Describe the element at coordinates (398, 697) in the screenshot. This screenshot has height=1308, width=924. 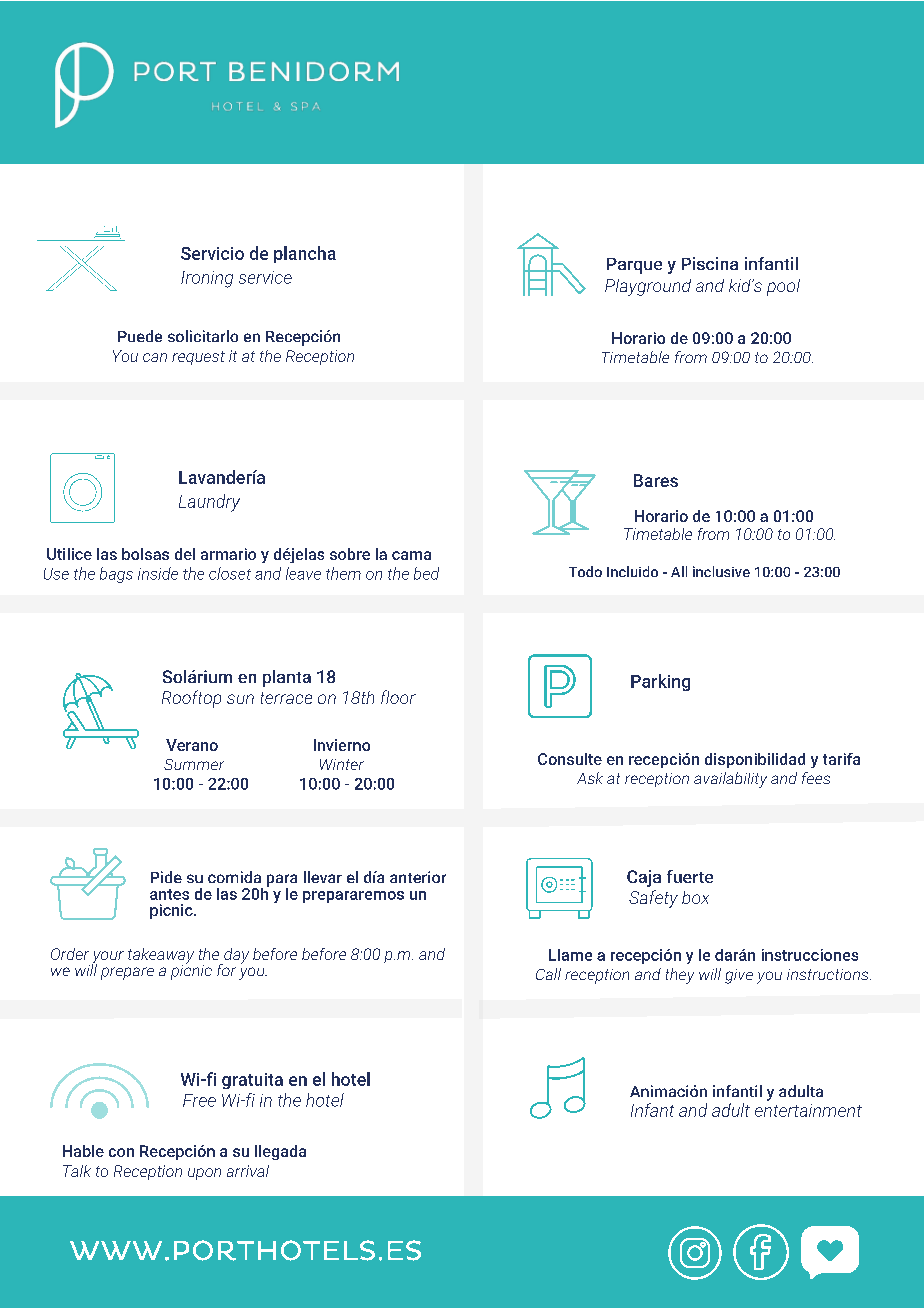
I see `floor` at that location.
